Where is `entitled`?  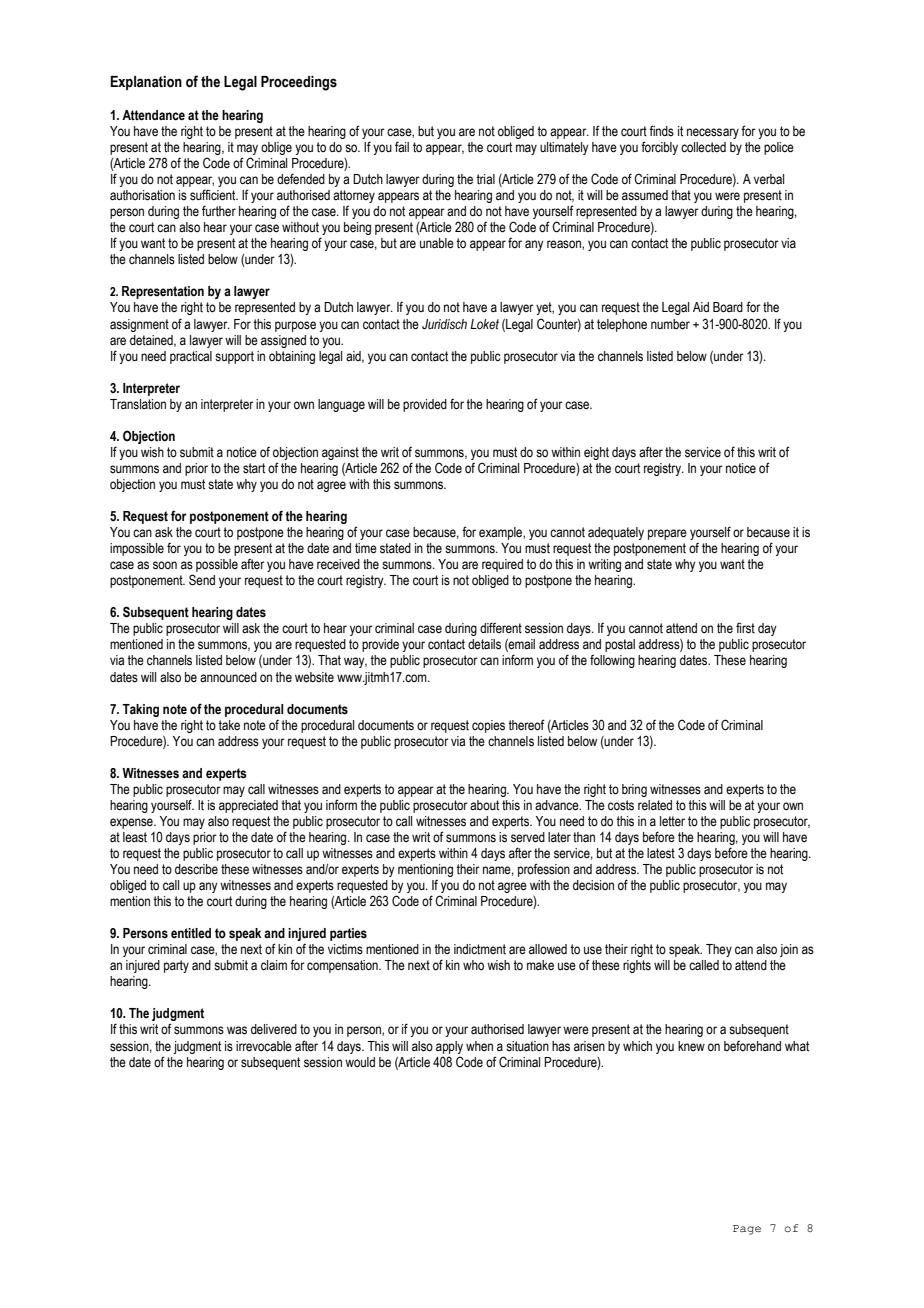 entitled is located at coordinates (191, 933).
